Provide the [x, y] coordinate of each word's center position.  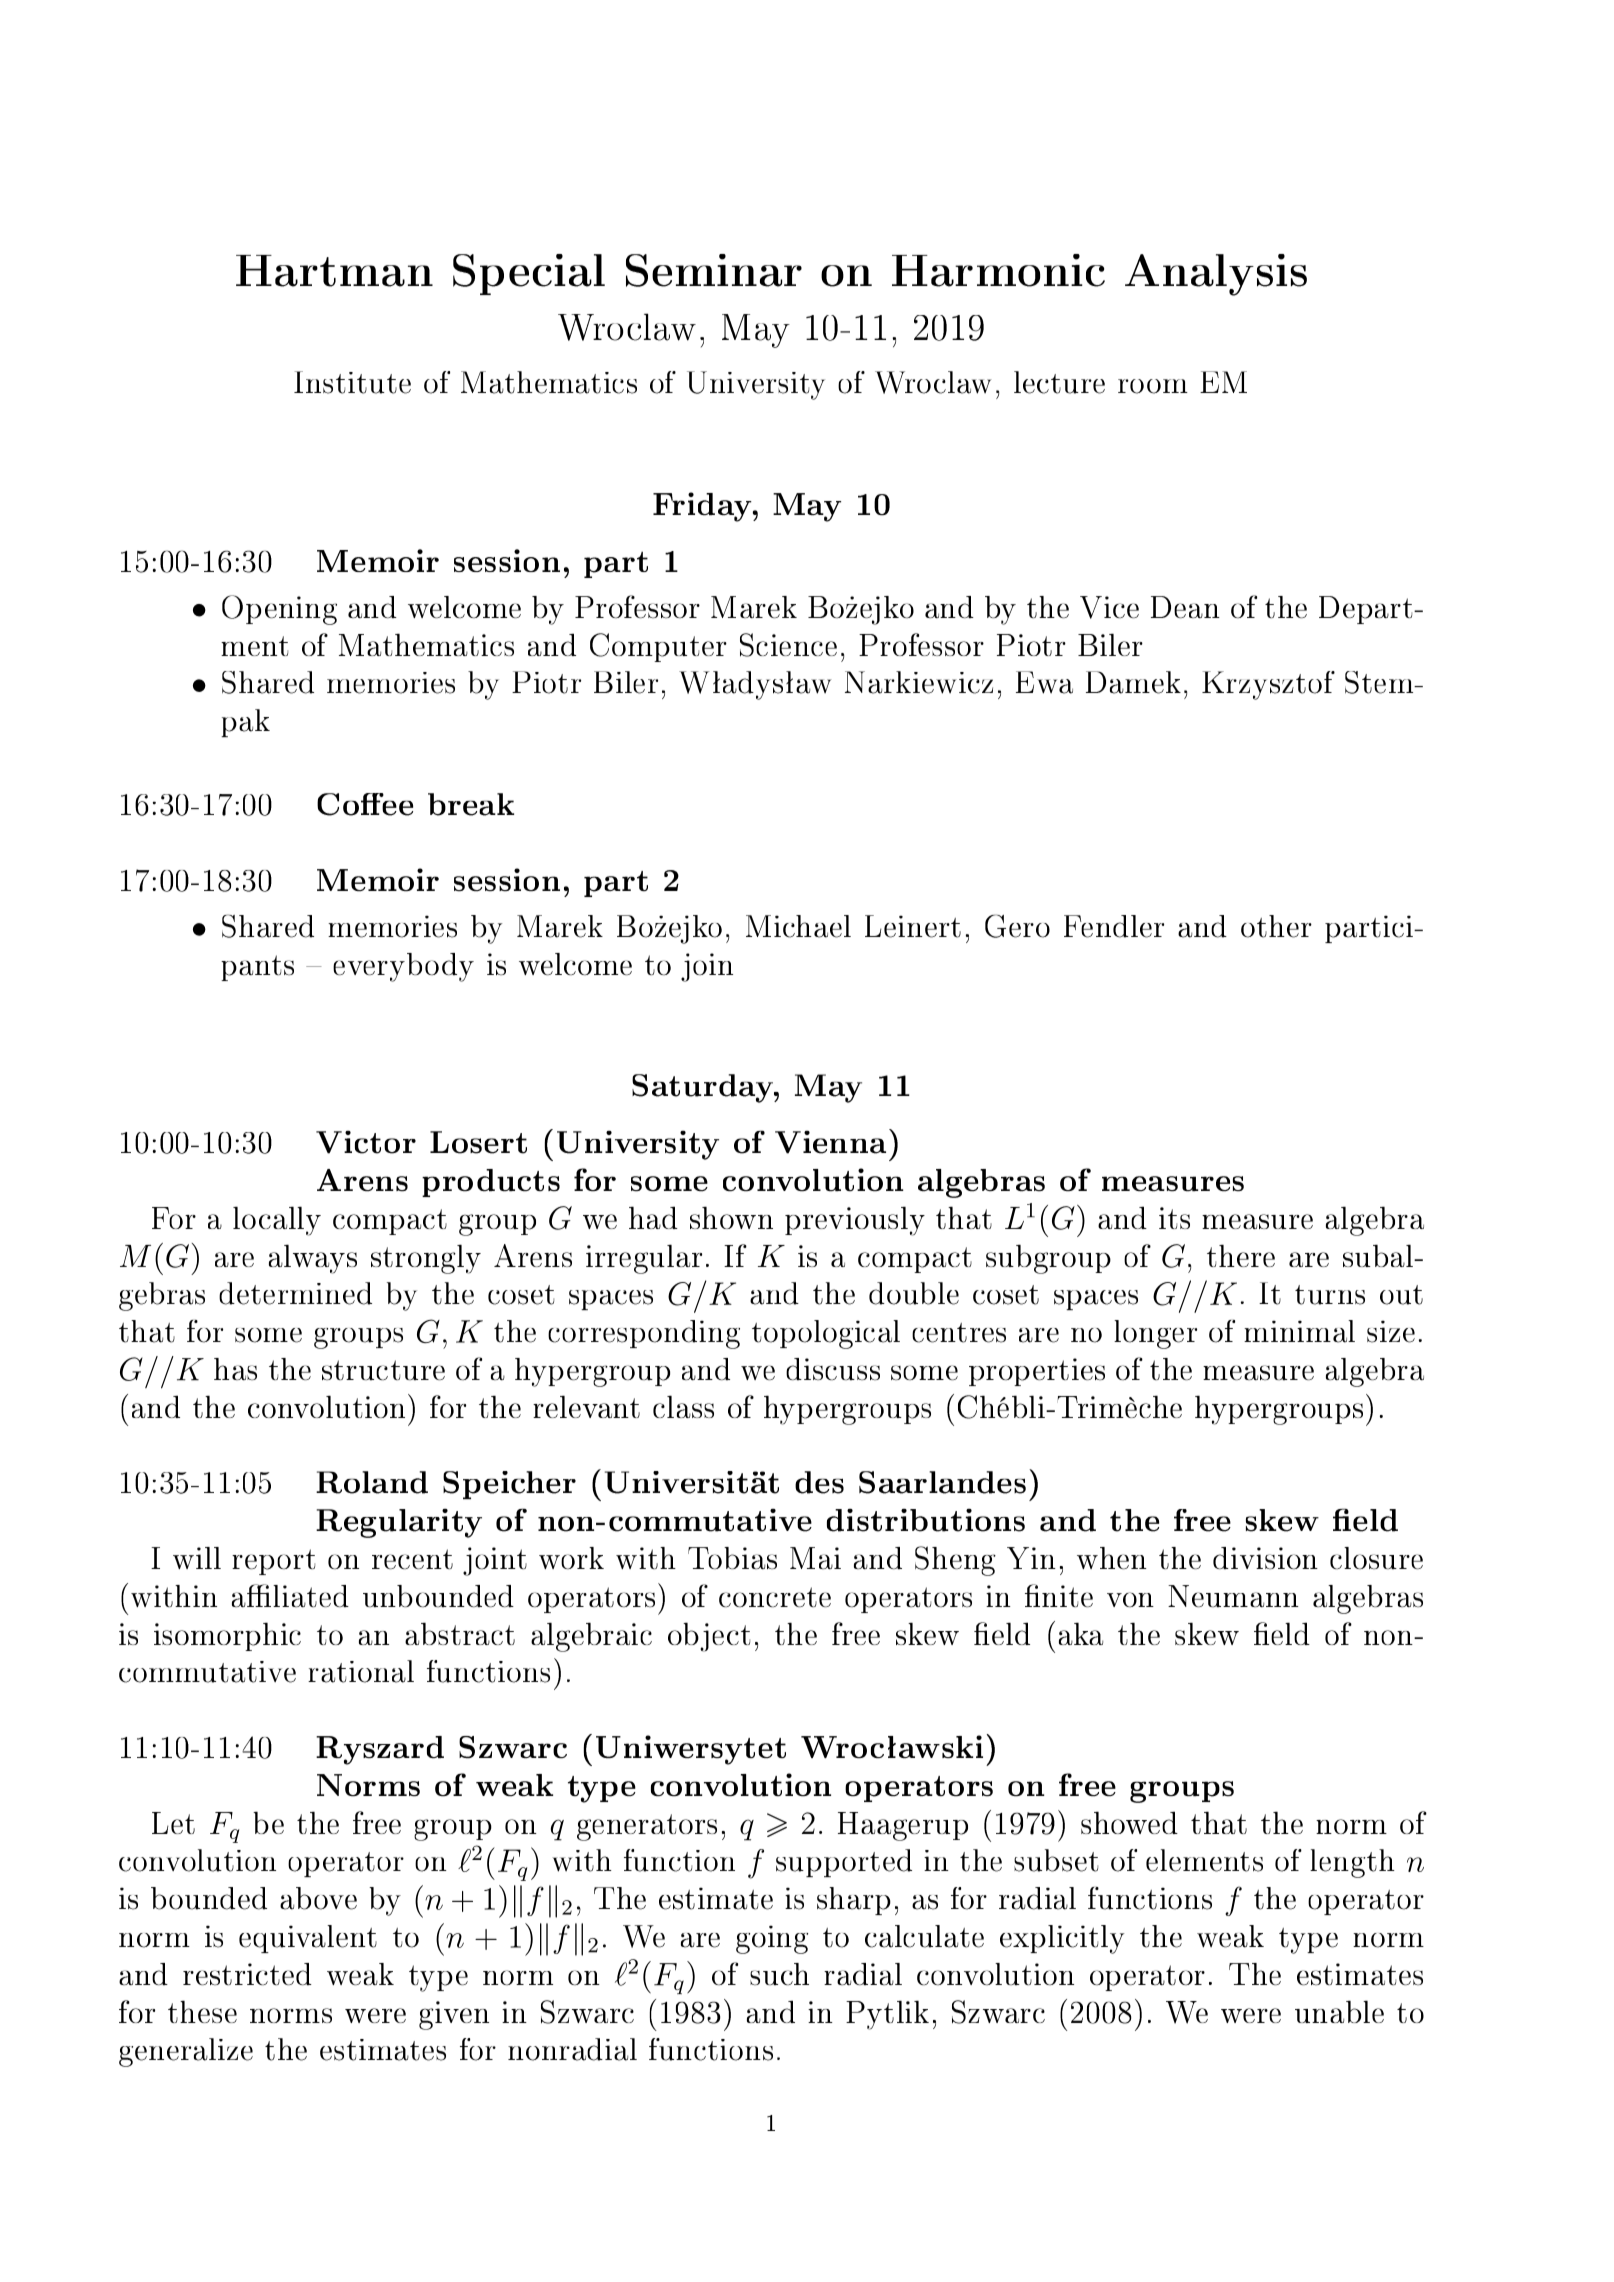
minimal [1299, 1331]
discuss [833, 1369]
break [471, 804]
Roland [372, 1482]
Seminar [714, 270]
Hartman [334, 271]
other [1276, 926]
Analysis [1216, 275]
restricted [247, 1974]
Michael [798, 926]
